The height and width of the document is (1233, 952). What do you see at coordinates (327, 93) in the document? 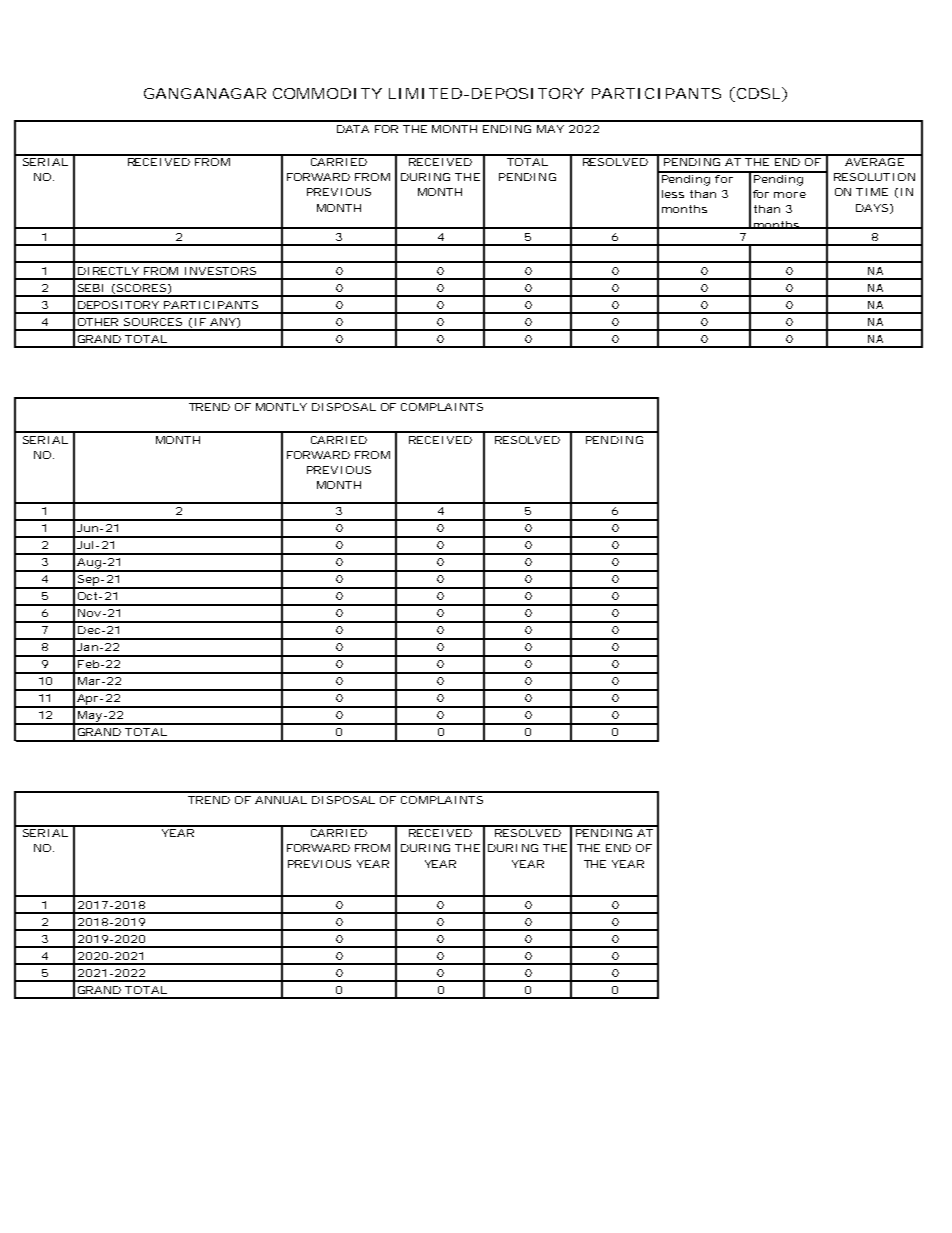
I see `COMMODITY` at bounding box center [327, 93].
